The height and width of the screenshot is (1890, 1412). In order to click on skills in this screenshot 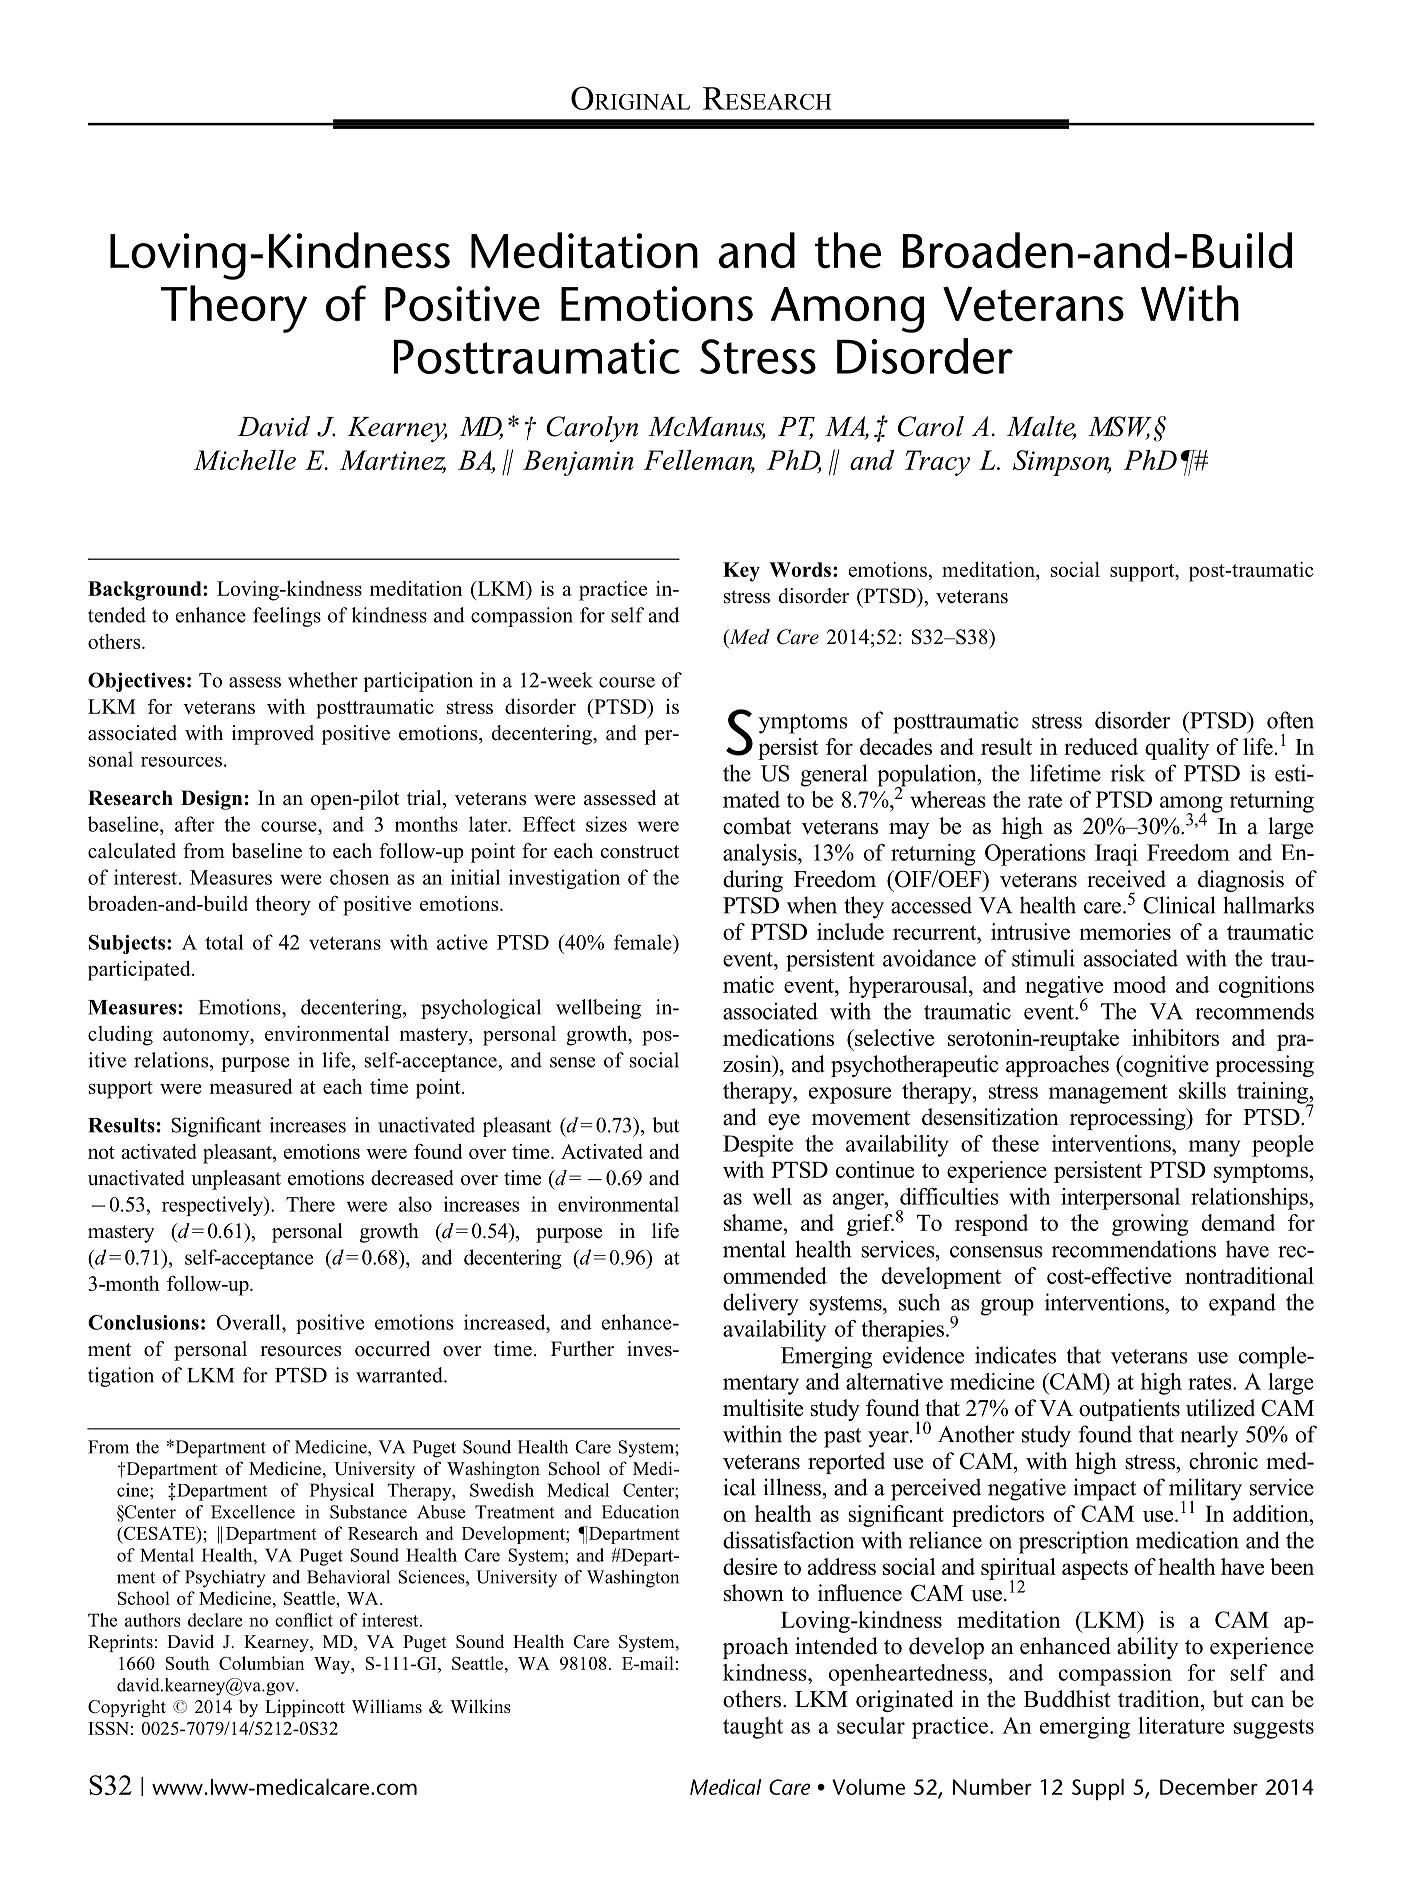, I will do `click(1202, 1090)`.
